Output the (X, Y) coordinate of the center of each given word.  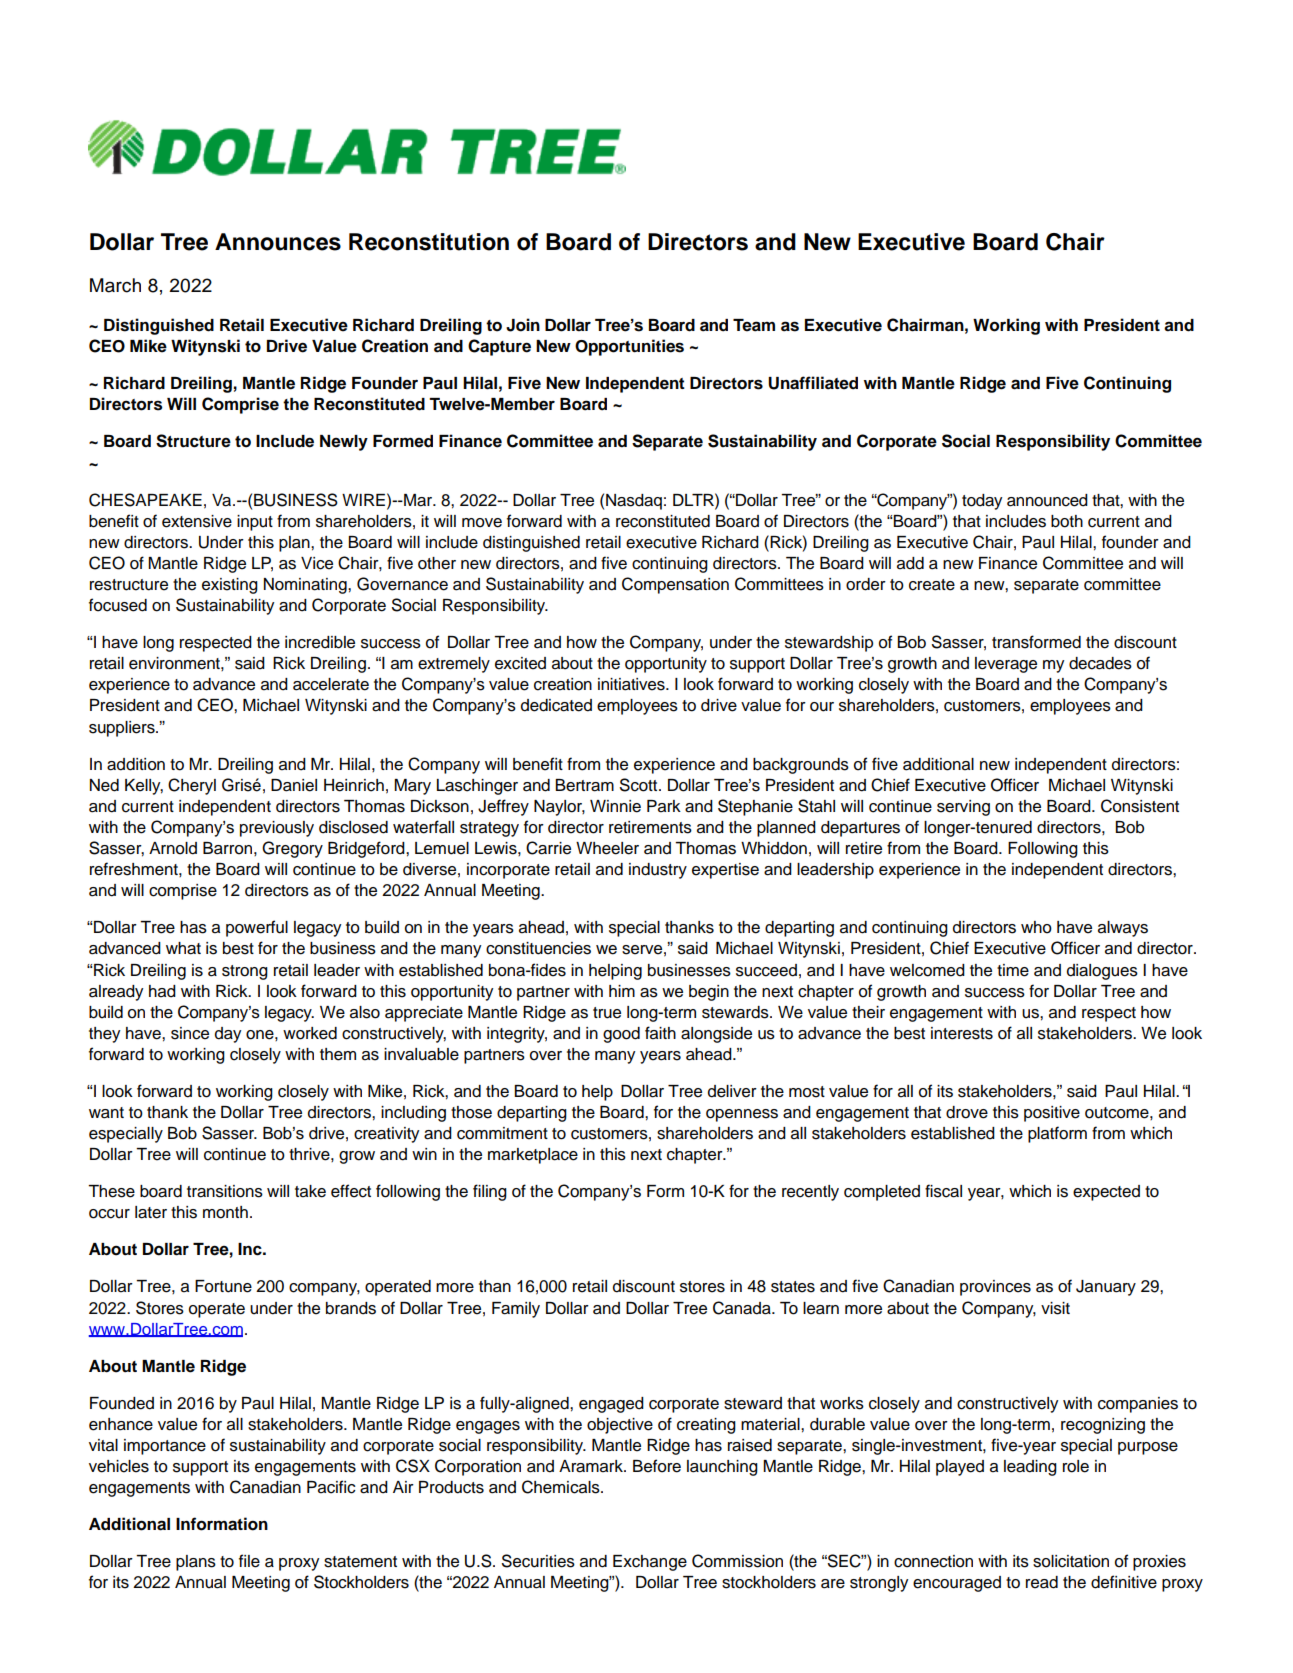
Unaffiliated (813, 383)
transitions (225, 1191)
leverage (1006, 665)
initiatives (632, 684)
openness (742, 1115)
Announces (278, 242)
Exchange (650, 1563)
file (249, 1561)
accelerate (331, 684)
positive (1052, 1114)
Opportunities (629, 347)
